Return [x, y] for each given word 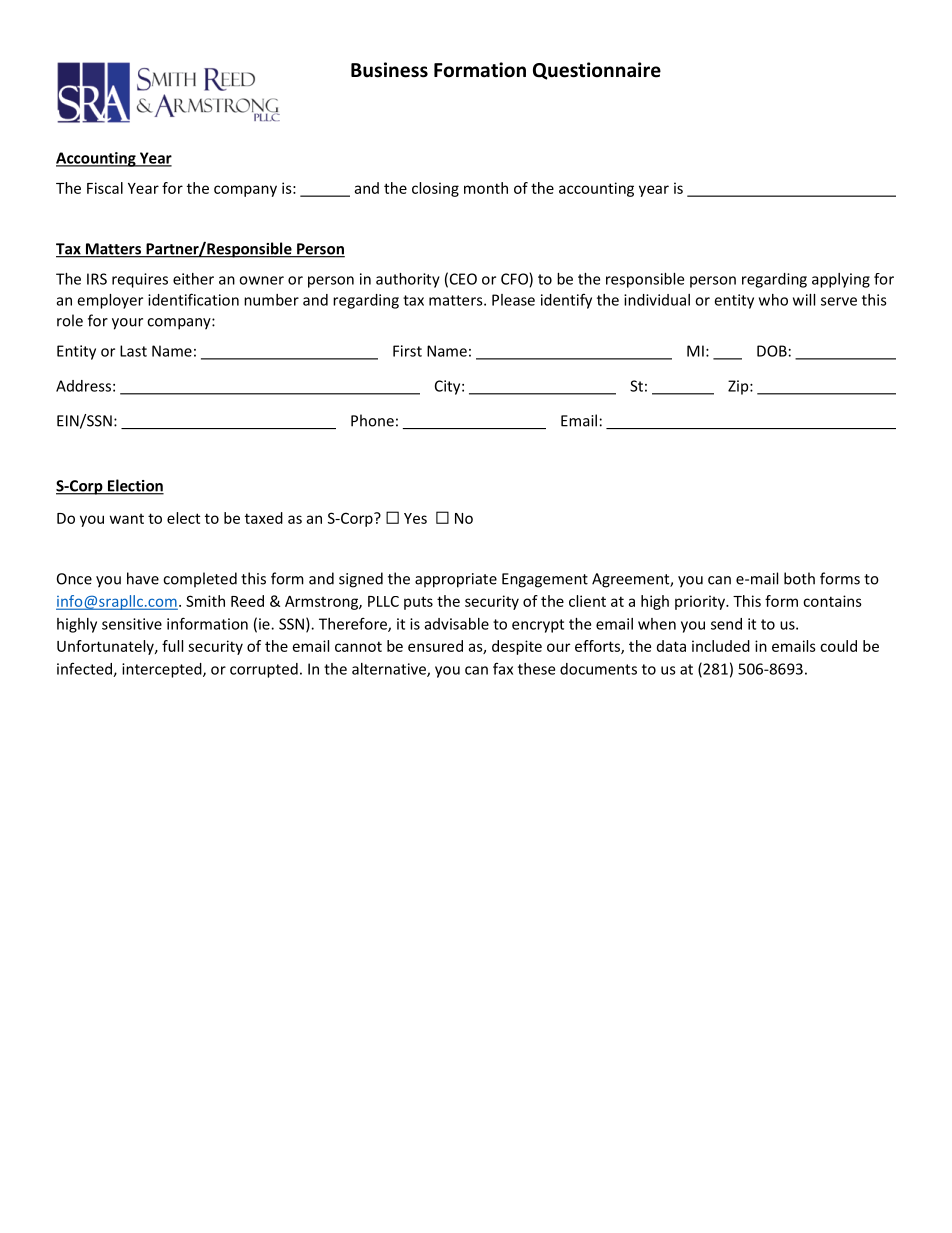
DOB [772, 351]
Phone [372, 420]
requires [140, 280]
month [486, 188]
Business [389, 70]
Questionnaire [597, 71]
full [172, 646]
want [127, 519]
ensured [435, 646]
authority [408, 280]
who [773, 300]
